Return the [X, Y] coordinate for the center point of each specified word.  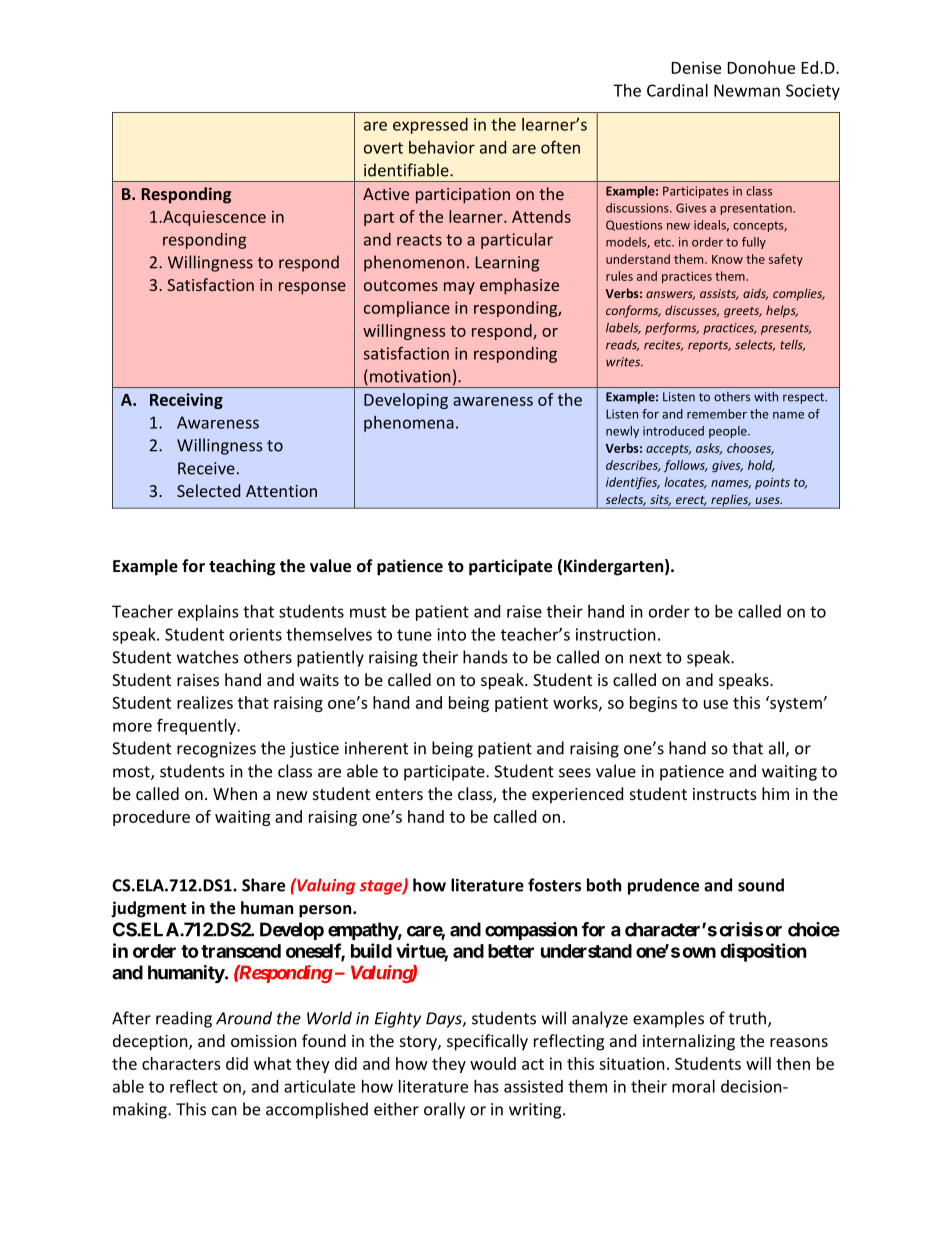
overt [383, 148]
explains [208, 613]
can [224, 1111]
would [493, 1063]
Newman [747, 90]
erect [691, 501]
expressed [430, 126]
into [451, 634]
